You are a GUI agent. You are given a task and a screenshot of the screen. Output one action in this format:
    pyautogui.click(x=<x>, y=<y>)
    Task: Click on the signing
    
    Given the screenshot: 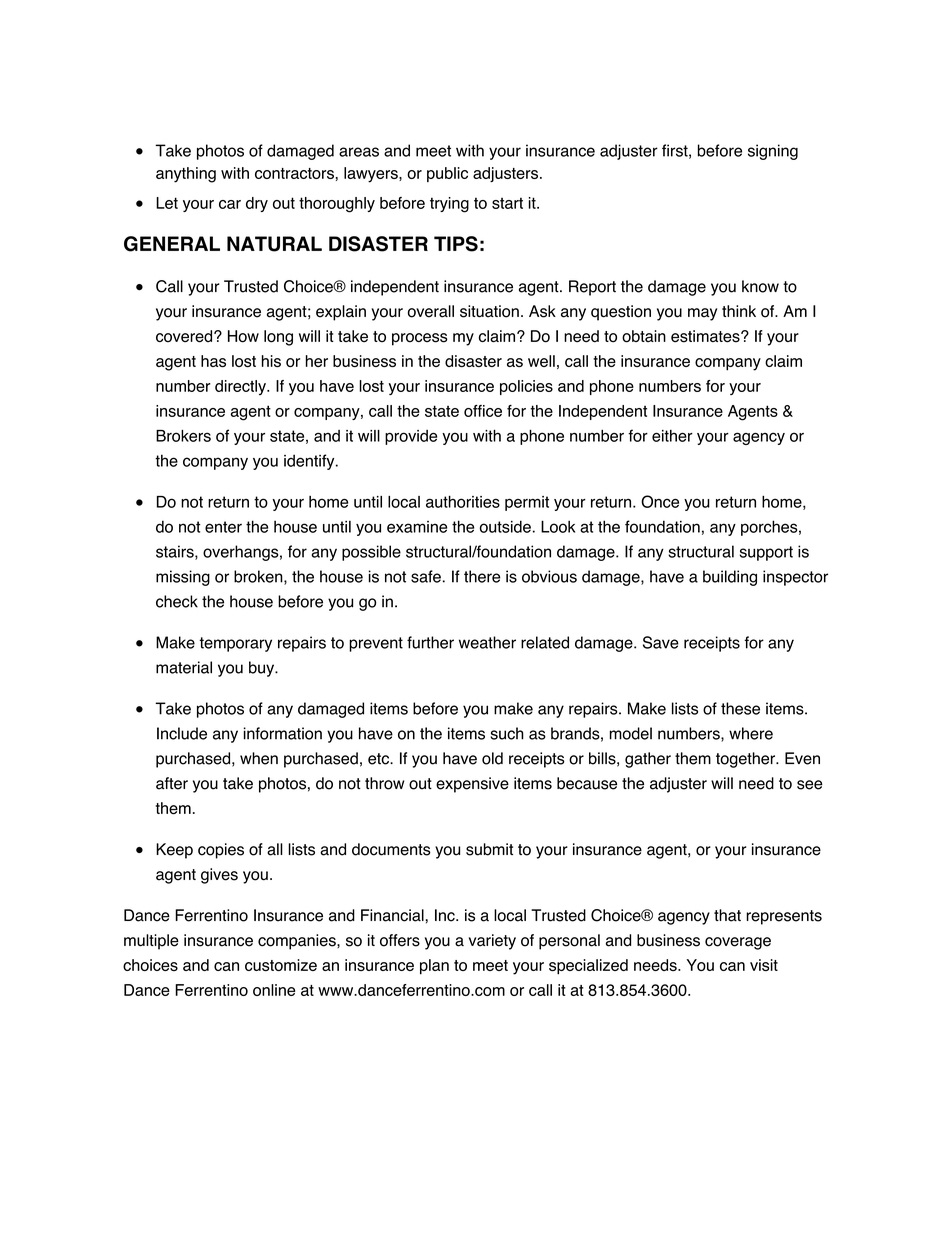 What is the action you would take?
    pyautogui.click(x=773, y=152)
